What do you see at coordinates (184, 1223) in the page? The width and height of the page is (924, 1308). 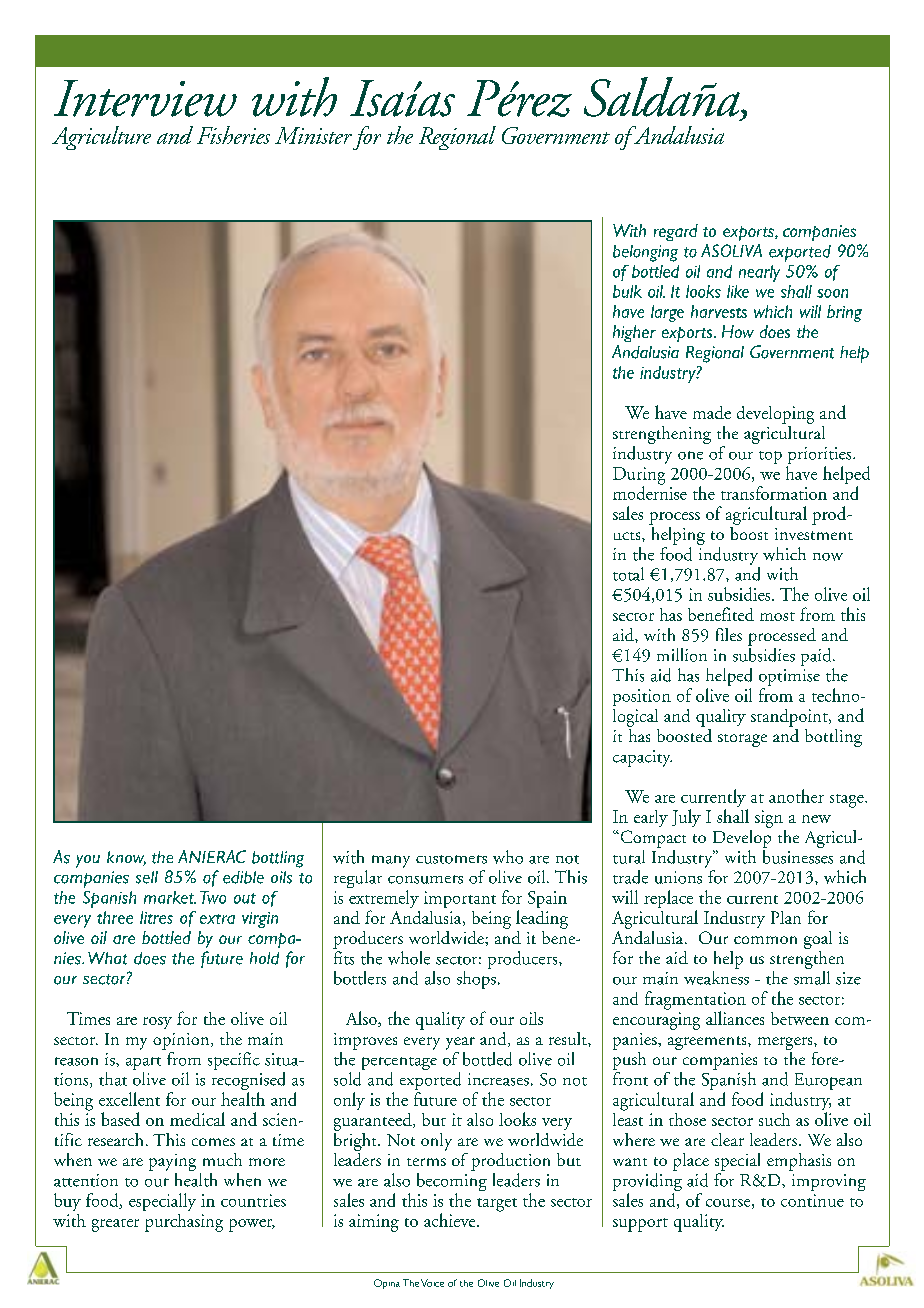 I see `purchasing` at bounding box center [184, 1223].
